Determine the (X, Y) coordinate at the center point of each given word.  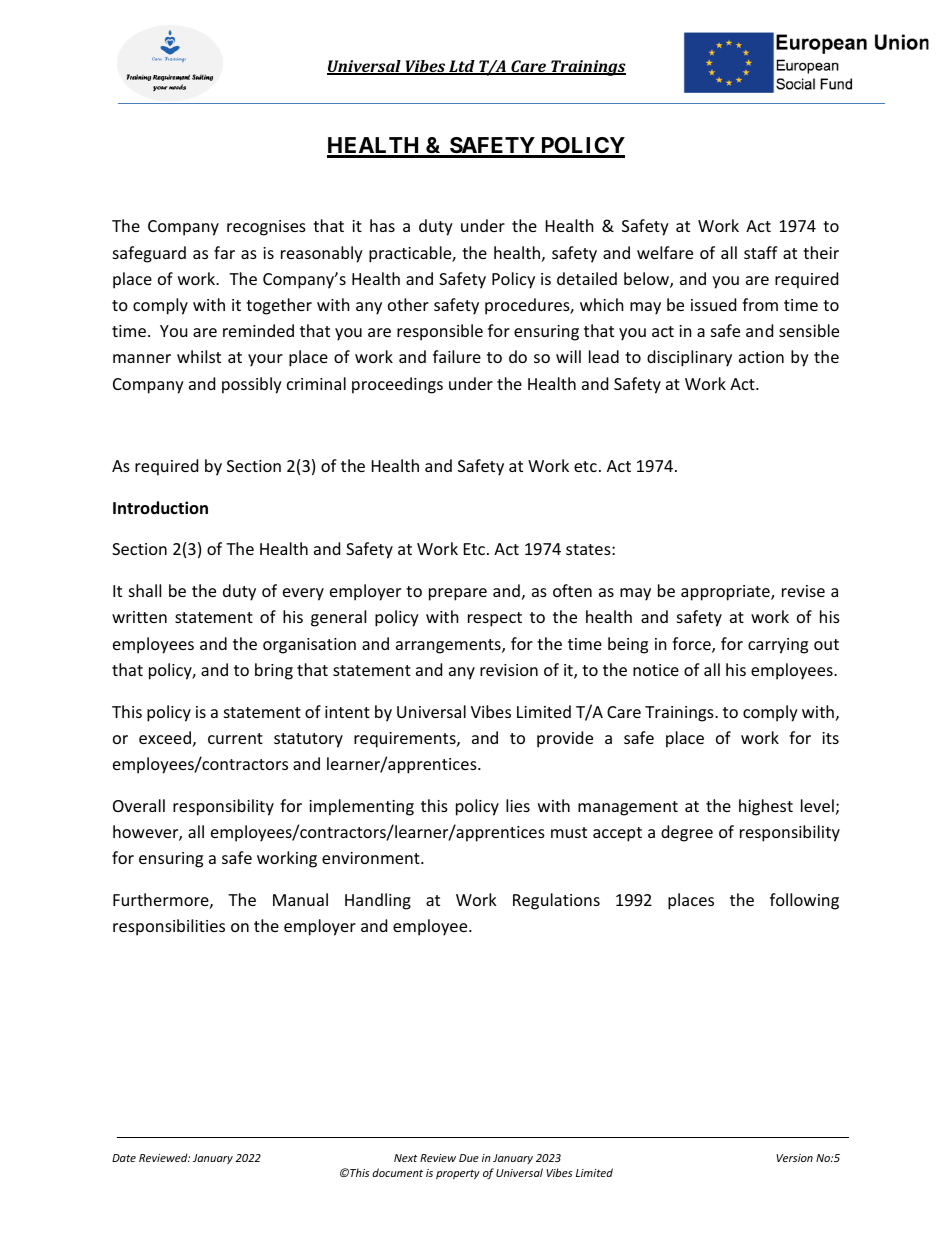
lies (518, 805)
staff (761, 252)
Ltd (462, 67)
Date (124, 1158)
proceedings (397, 385)
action (761, 357)
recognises (266, 228)
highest (766, 807)
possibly (252, 385)
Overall (139, 805)
